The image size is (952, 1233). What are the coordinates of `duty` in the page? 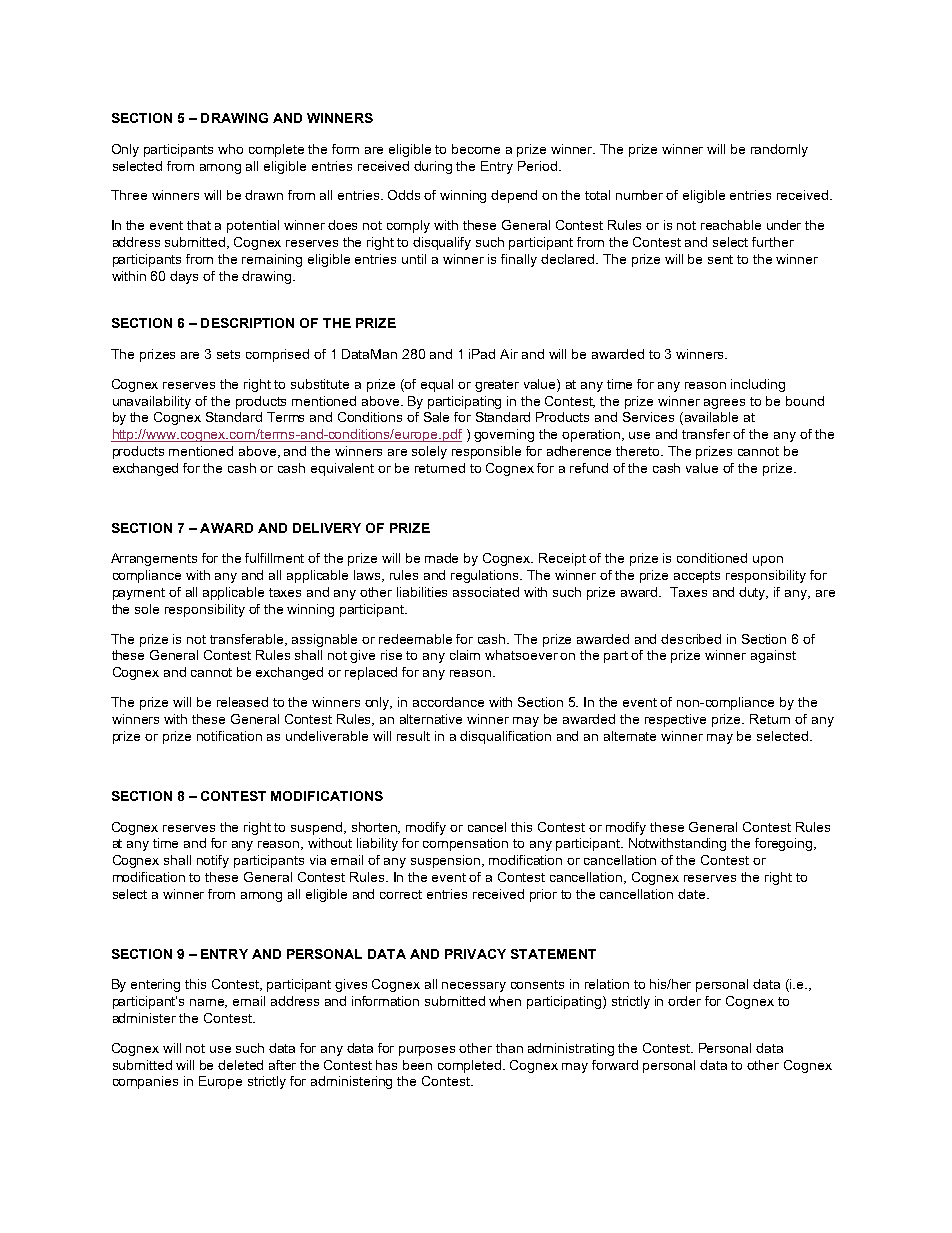 It's located at (753, 593).
